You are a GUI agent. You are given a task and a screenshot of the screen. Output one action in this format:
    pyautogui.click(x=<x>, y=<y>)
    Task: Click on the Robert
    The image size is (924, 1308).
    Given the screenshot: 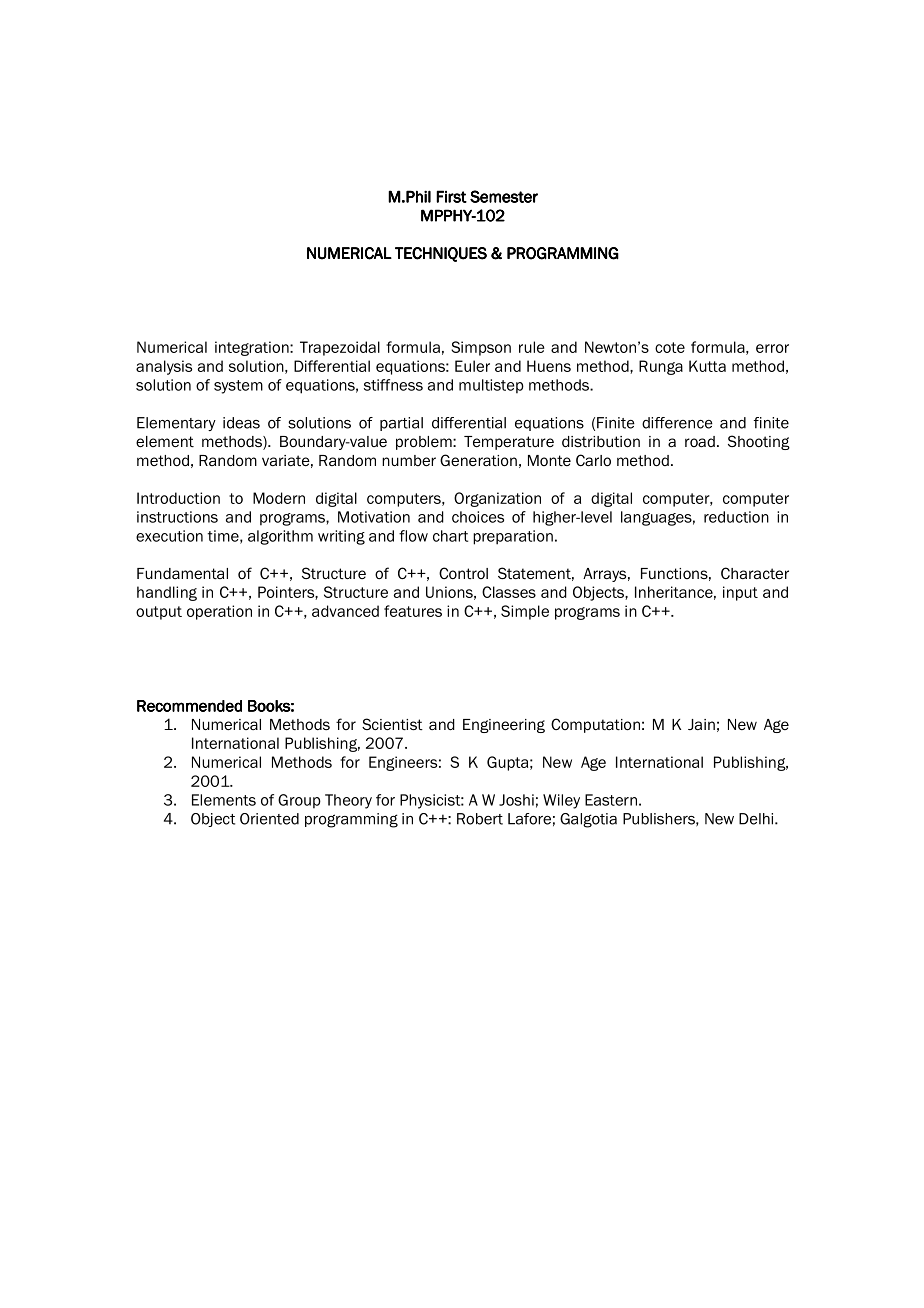 What is the action you would take?
    pyautogui.click(x=480, y=819)
